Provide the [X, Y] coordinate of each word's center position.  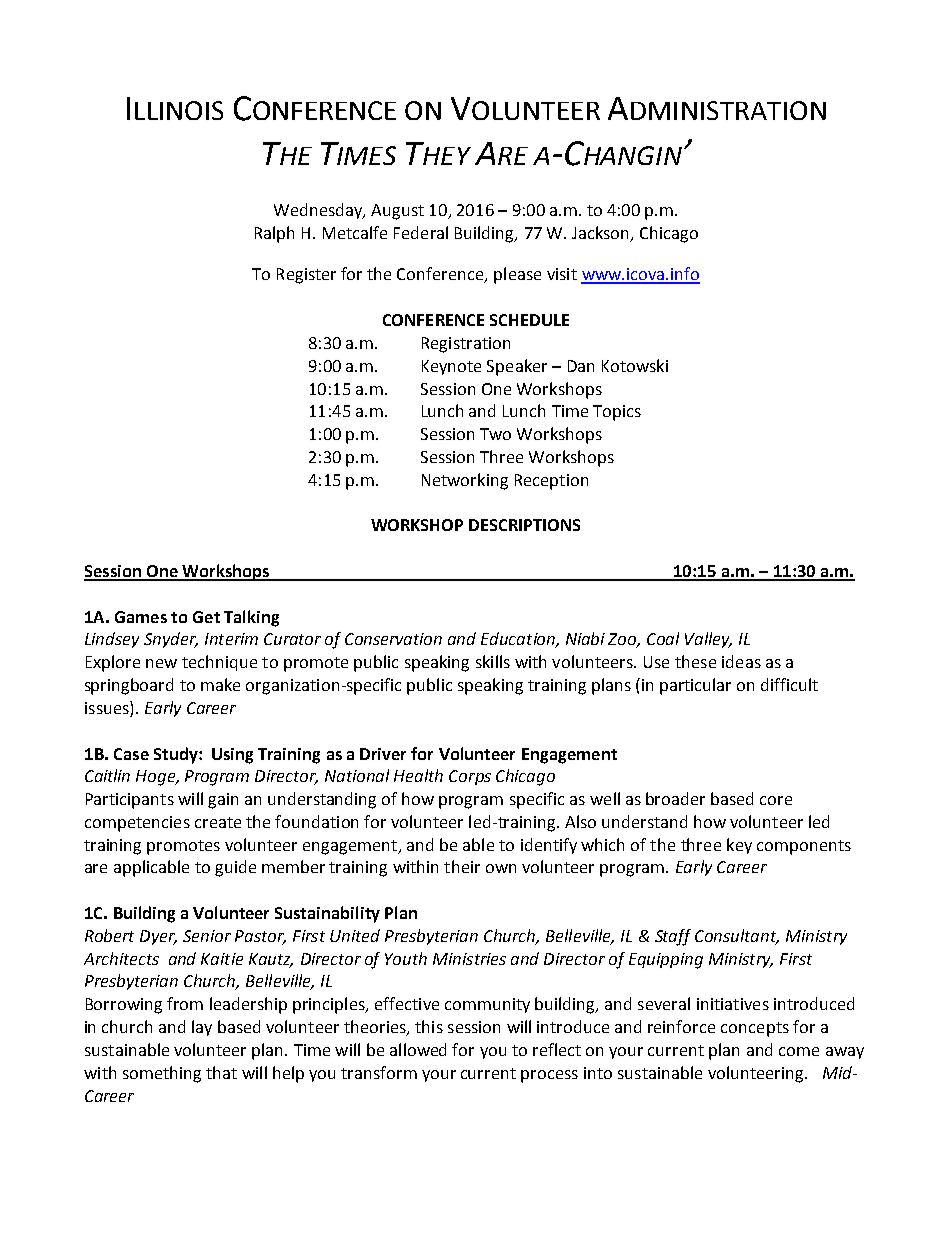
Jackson [600, 232]
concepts [755, 1029]
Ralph [274, 234]
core [776, 800]
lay [202, 1028]
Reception [551, 482]
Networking [465, 481]
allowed [418, 1049]
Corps [470, 777]
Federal [421, 232]
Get [206, 617]
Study [177, 755]
